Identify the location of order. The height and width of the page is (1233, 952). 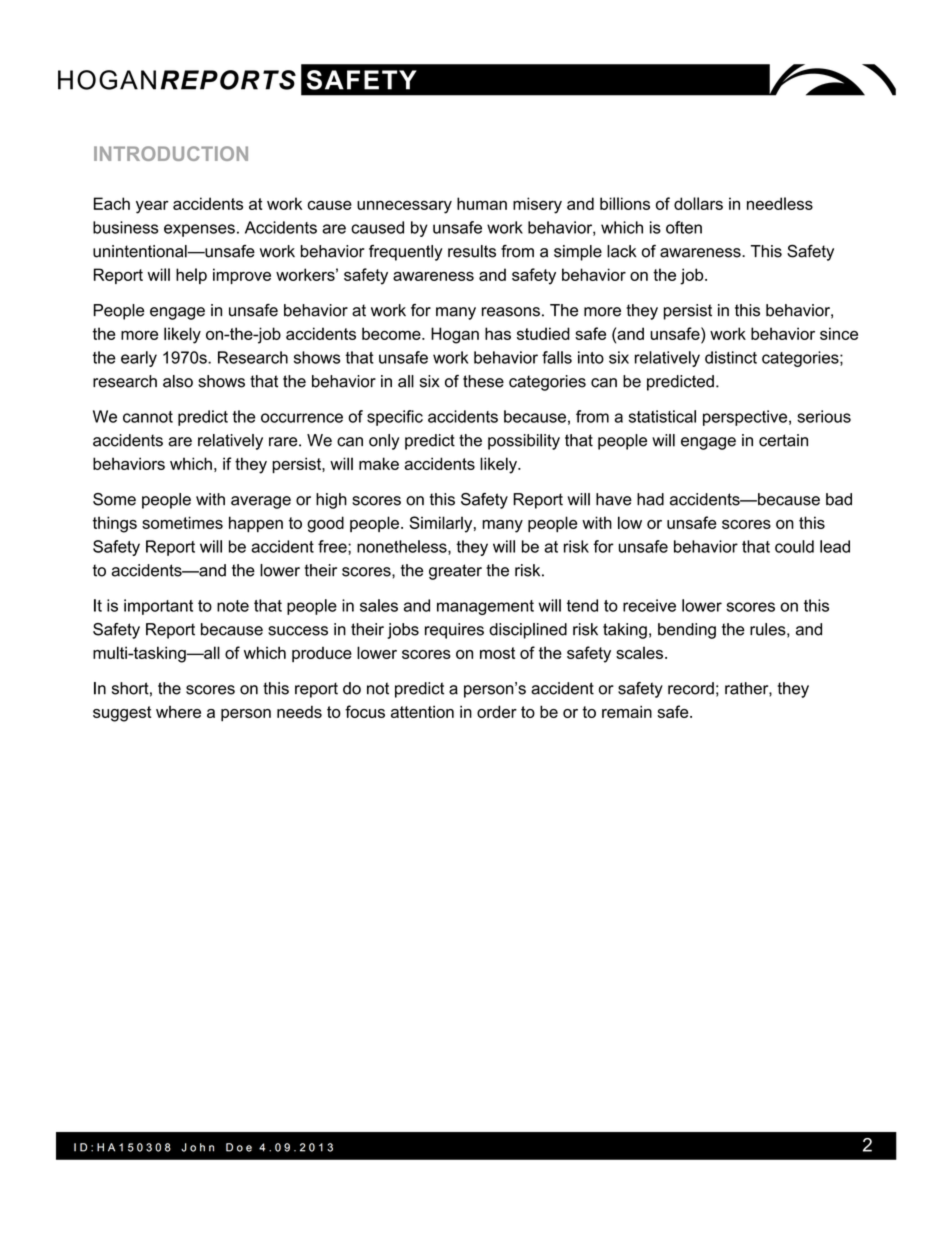
(497, 711).
